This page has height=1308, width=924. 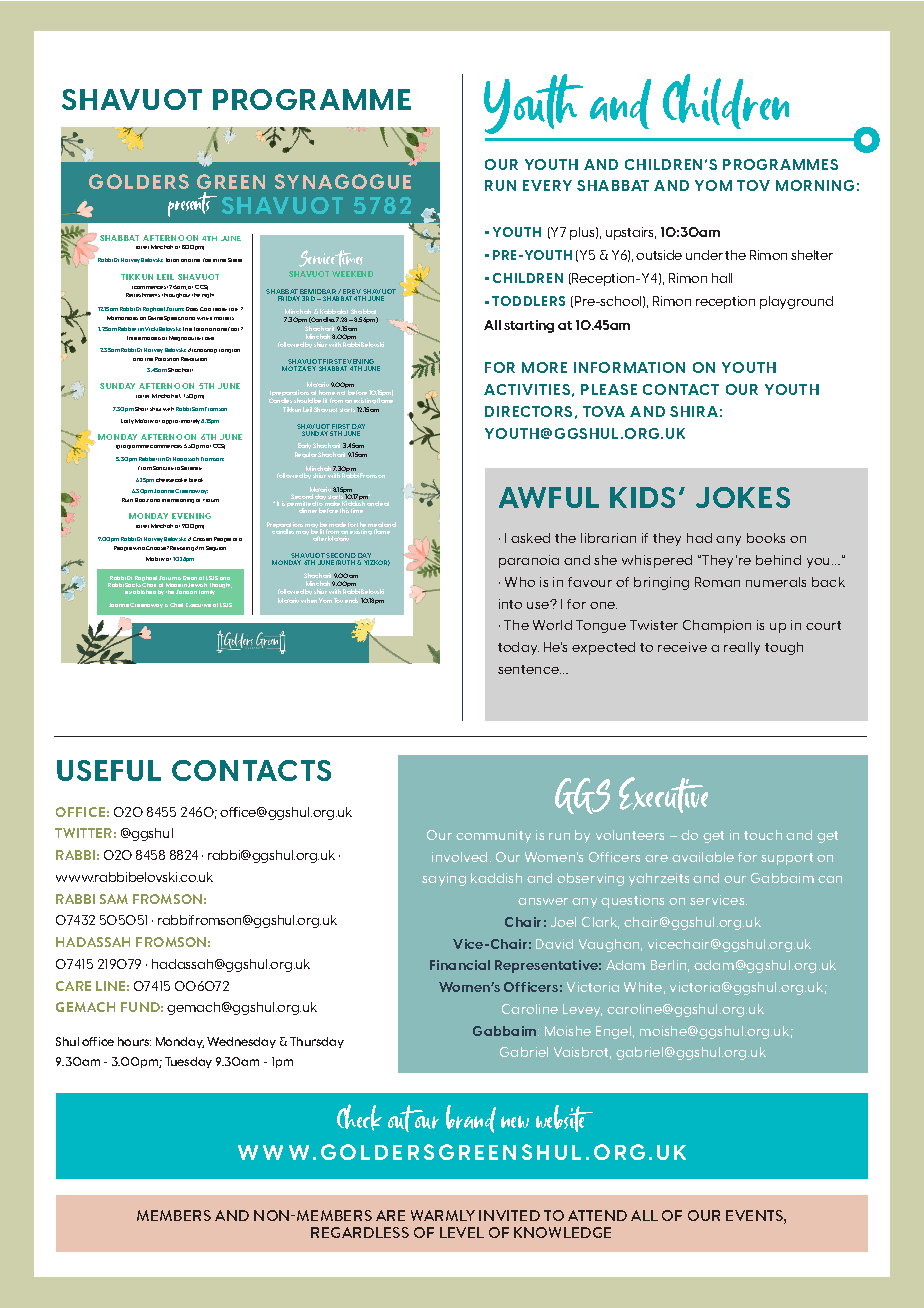 What do you see at coordinates (192, 204) in the page?
I see `presents` at bounding box center [192, 204].
